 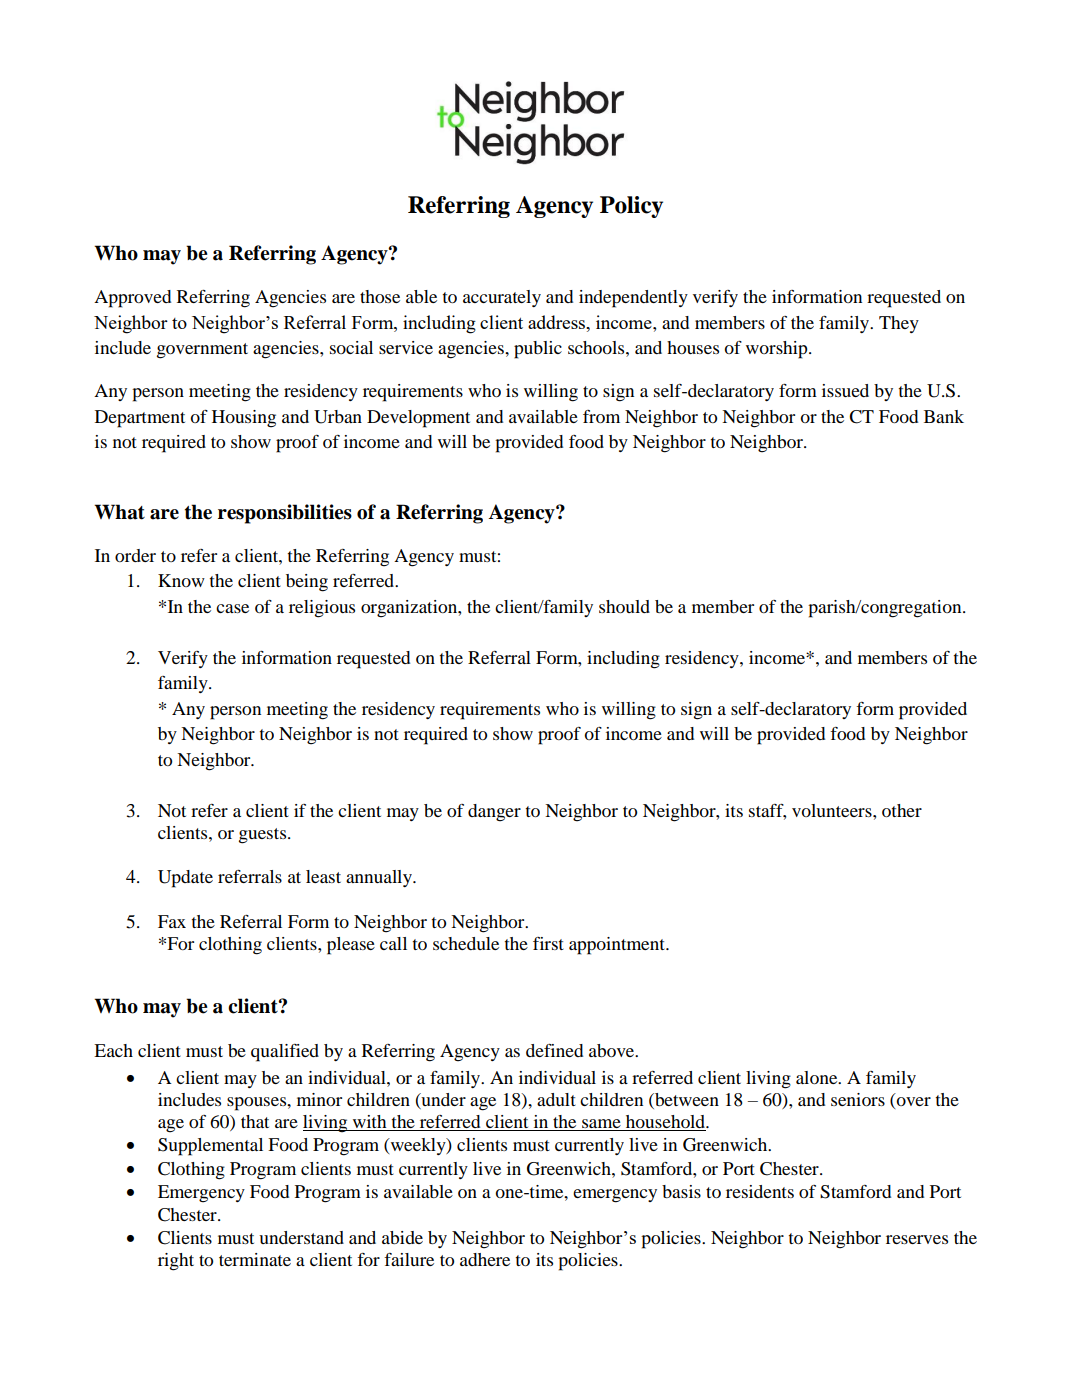 I want to click on danger, so click(x=494, y=813).
